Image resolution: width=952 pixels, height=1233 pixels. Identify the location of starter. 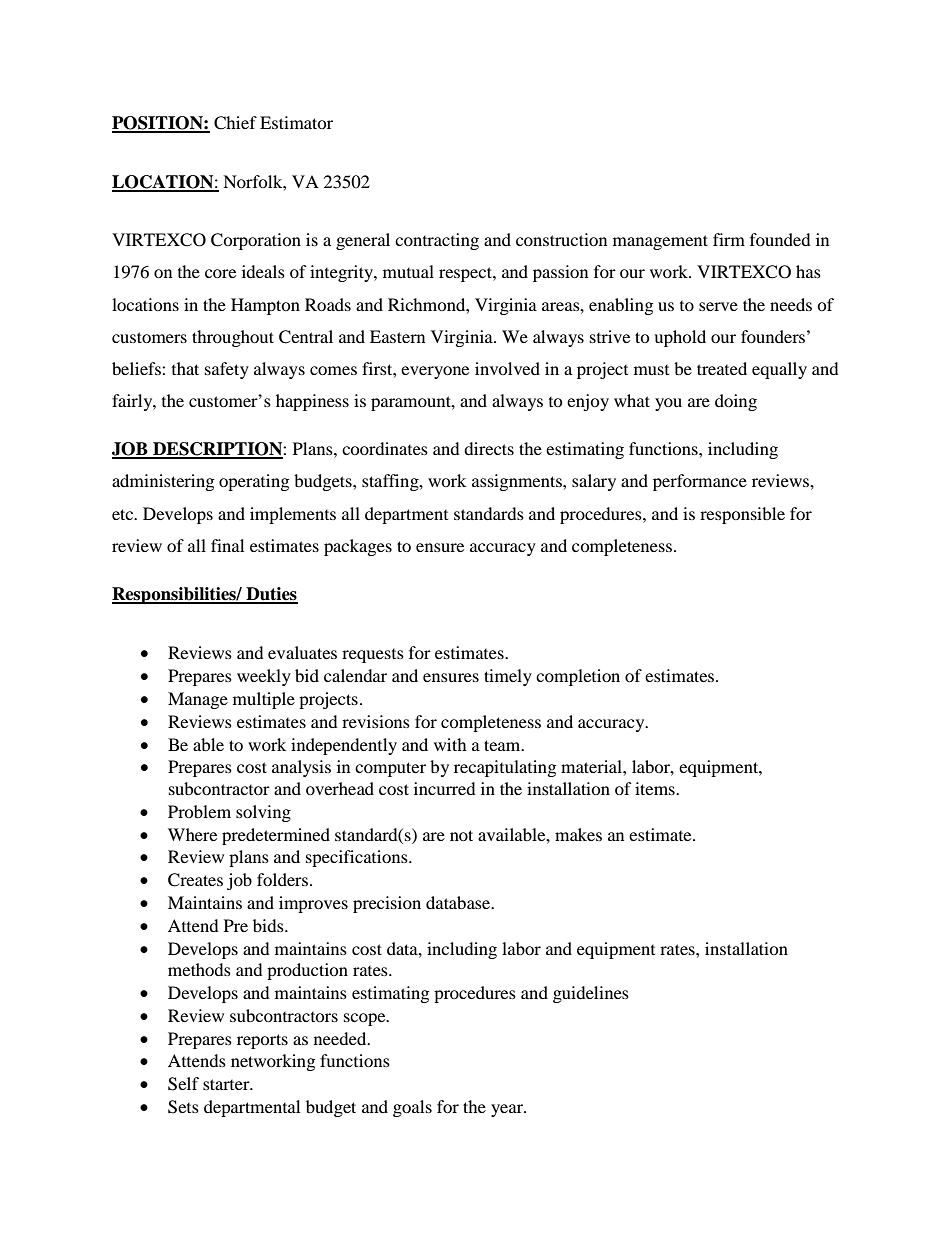
(227, 1084).
